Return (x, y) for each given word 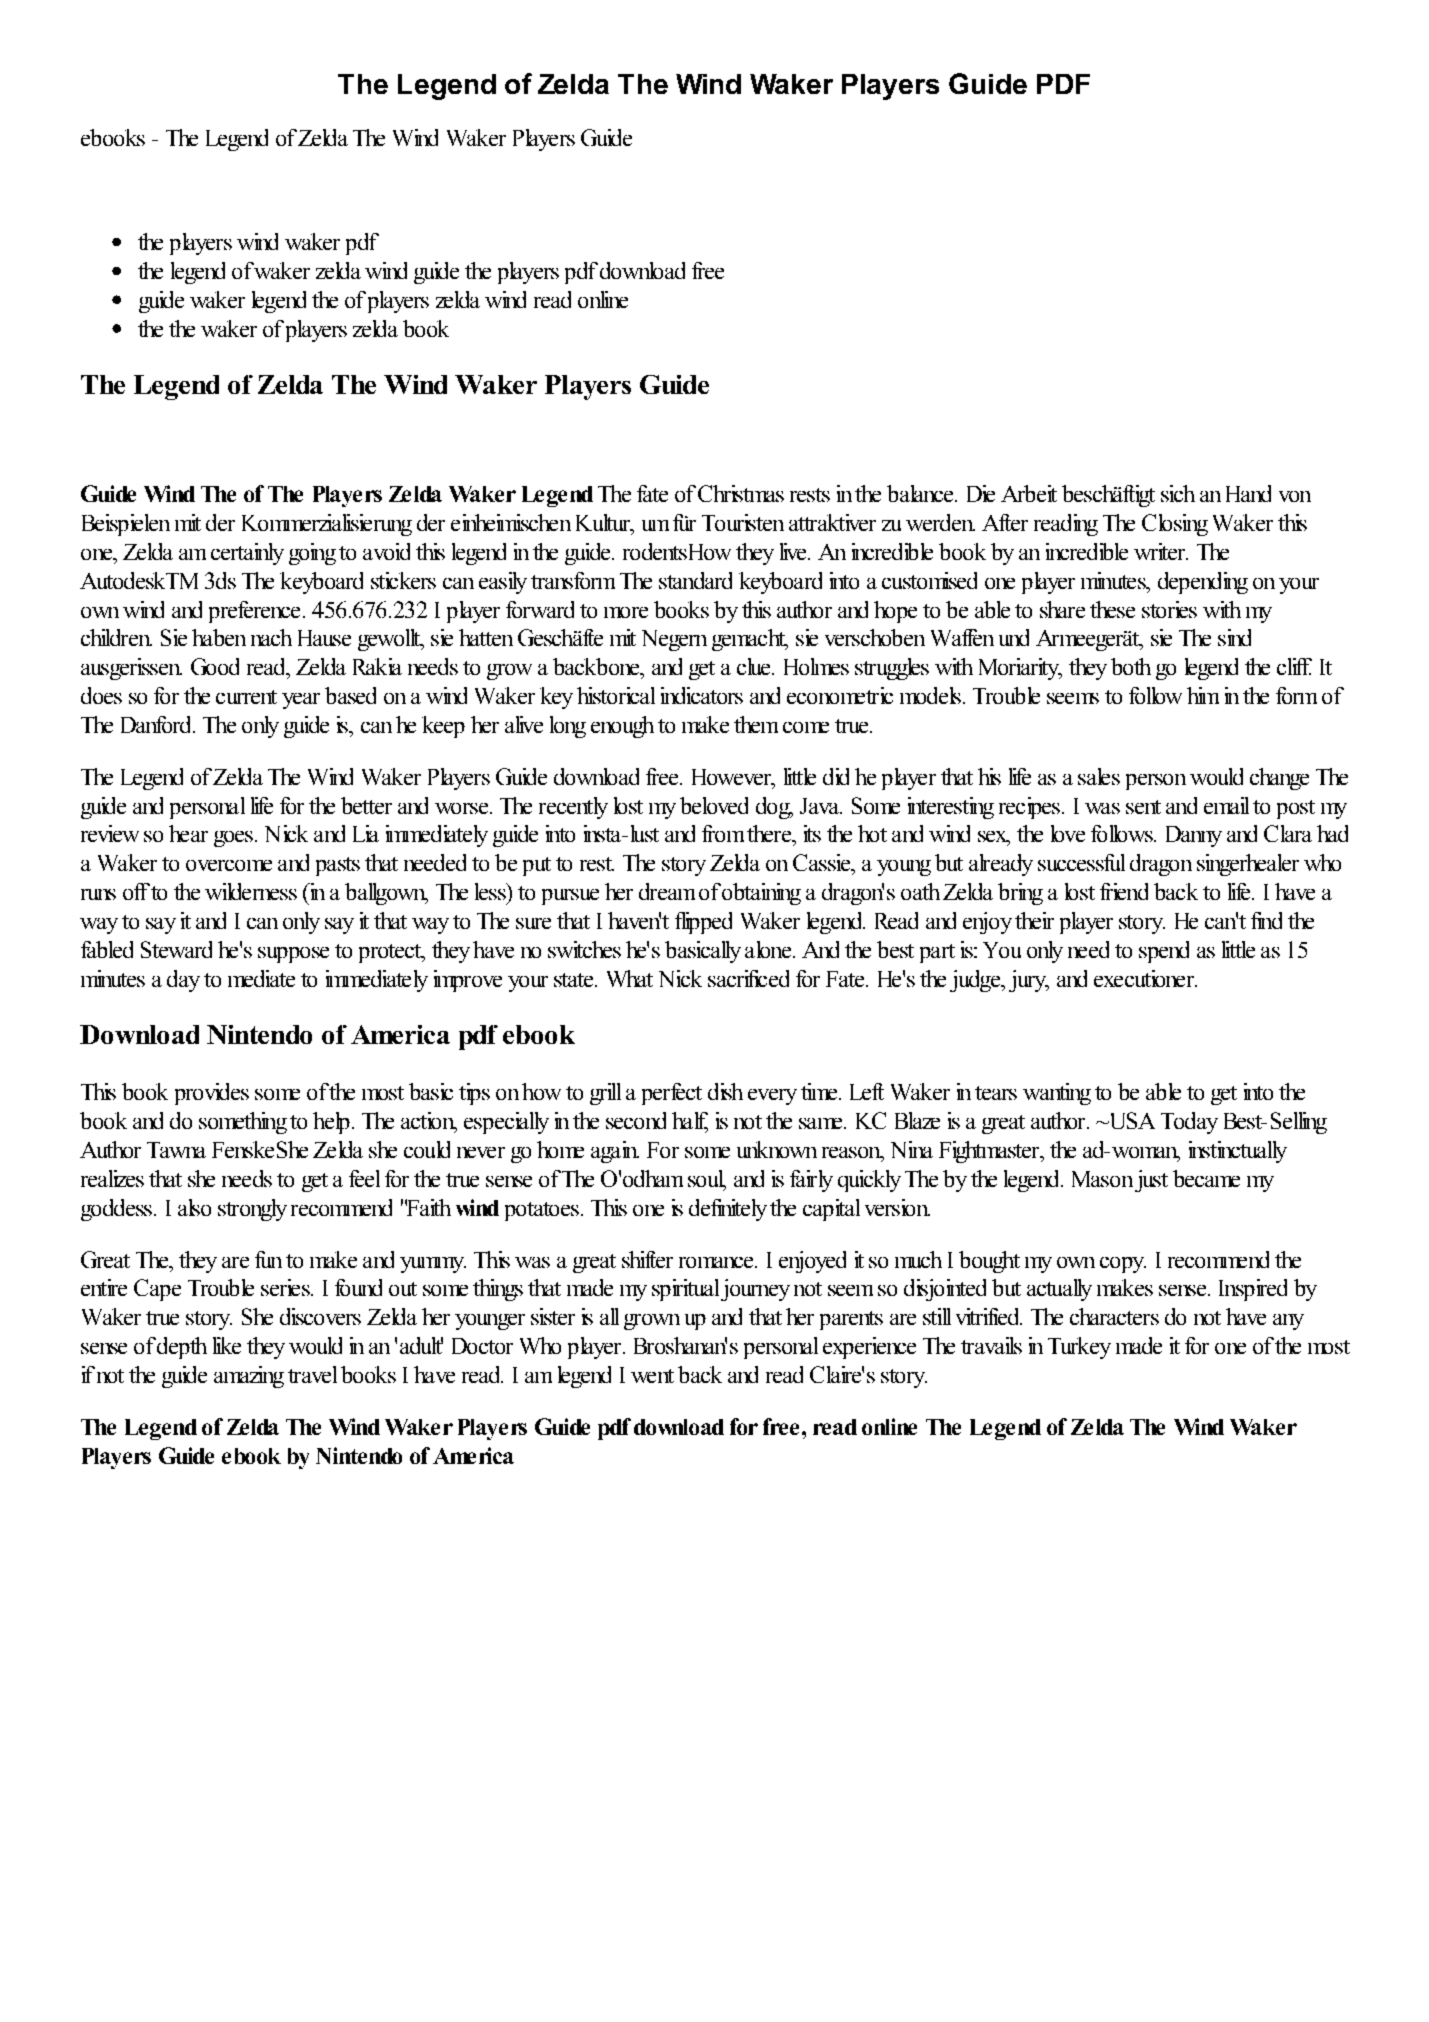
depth (182, 1348)
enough (622, 727)
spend (1164, 952)
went (652, 1376)
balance (921, 493)
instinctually (1238, 1152)
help (331, 1123)
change (1279, 779)
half (690, 1122)
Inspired (1253, 1290)
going (312, 554)
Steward (176, 949)
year (301, 701)
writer (1161, 551)
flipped (703, 923)
